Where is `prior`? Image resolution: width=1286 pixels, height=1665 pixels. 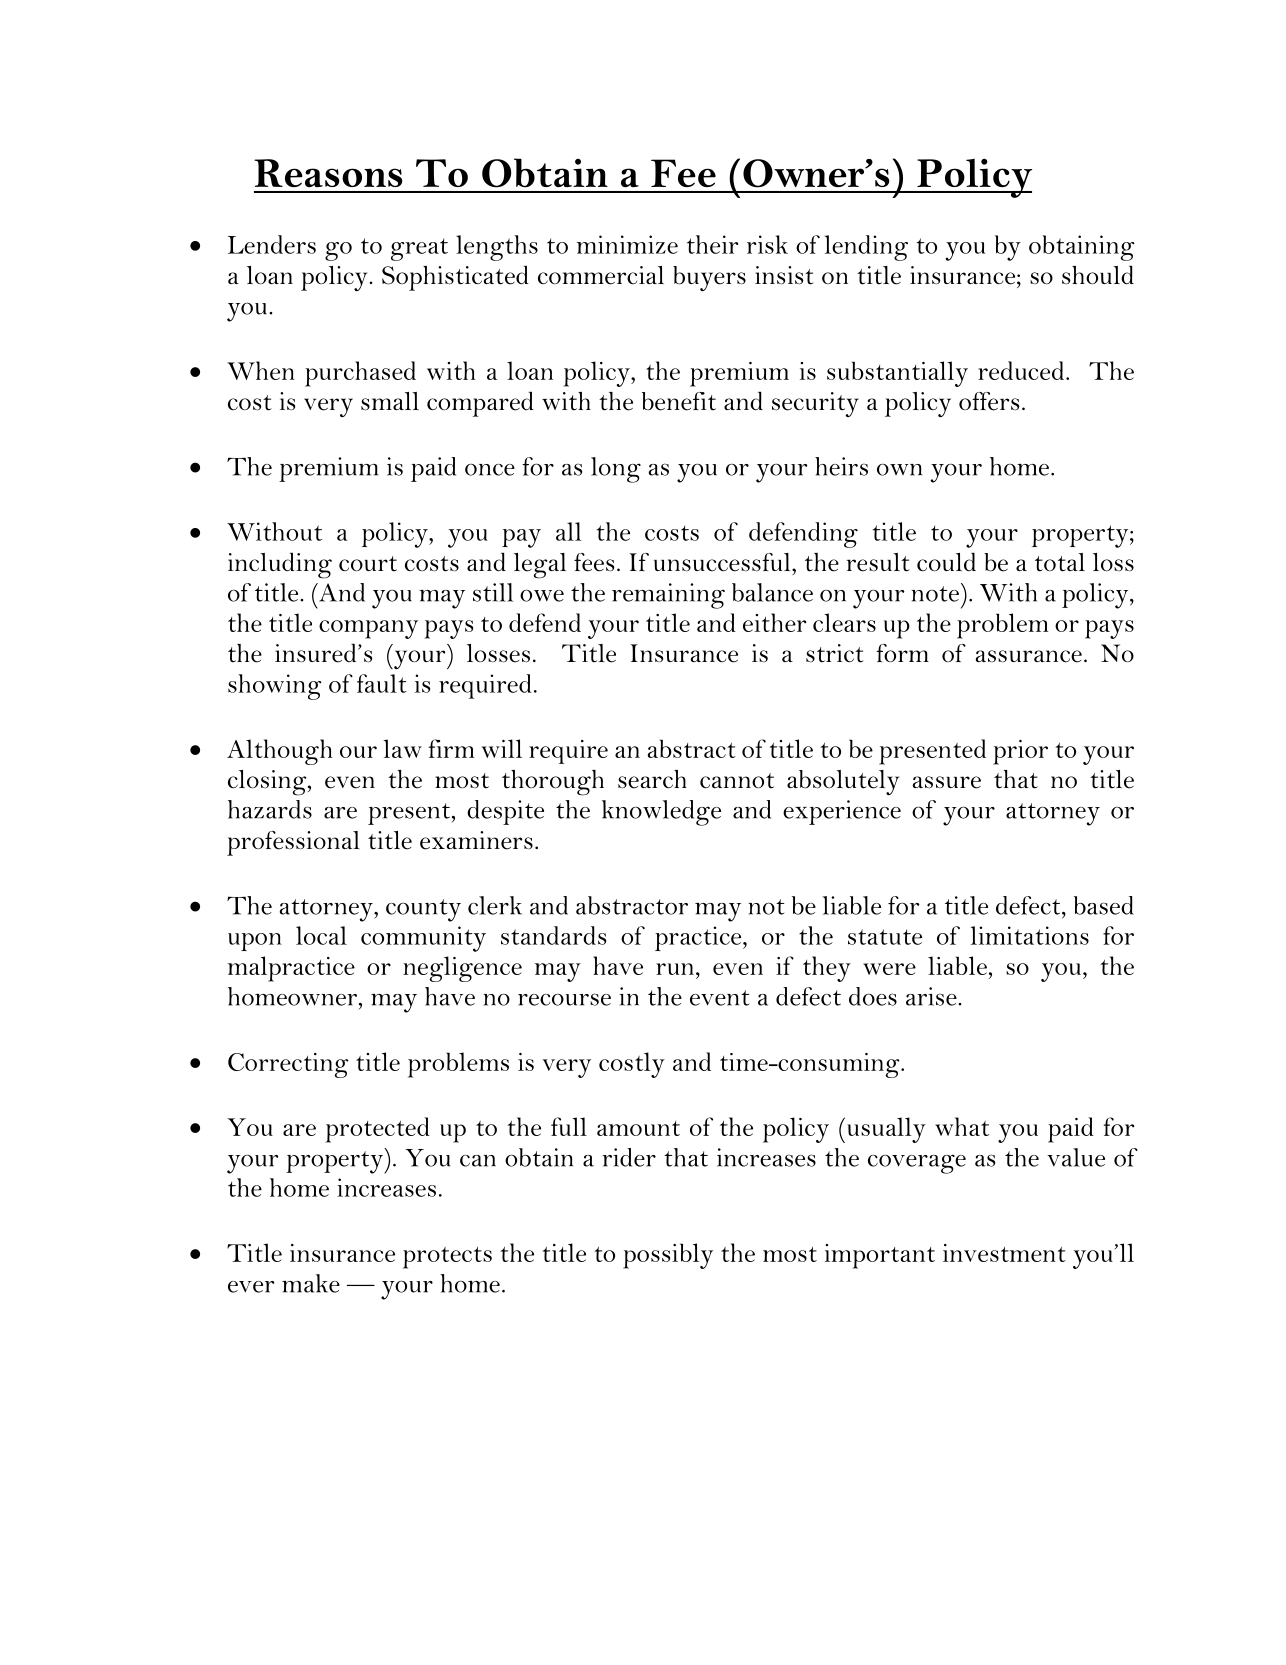
prior is located at coordinates (1020, 752).
